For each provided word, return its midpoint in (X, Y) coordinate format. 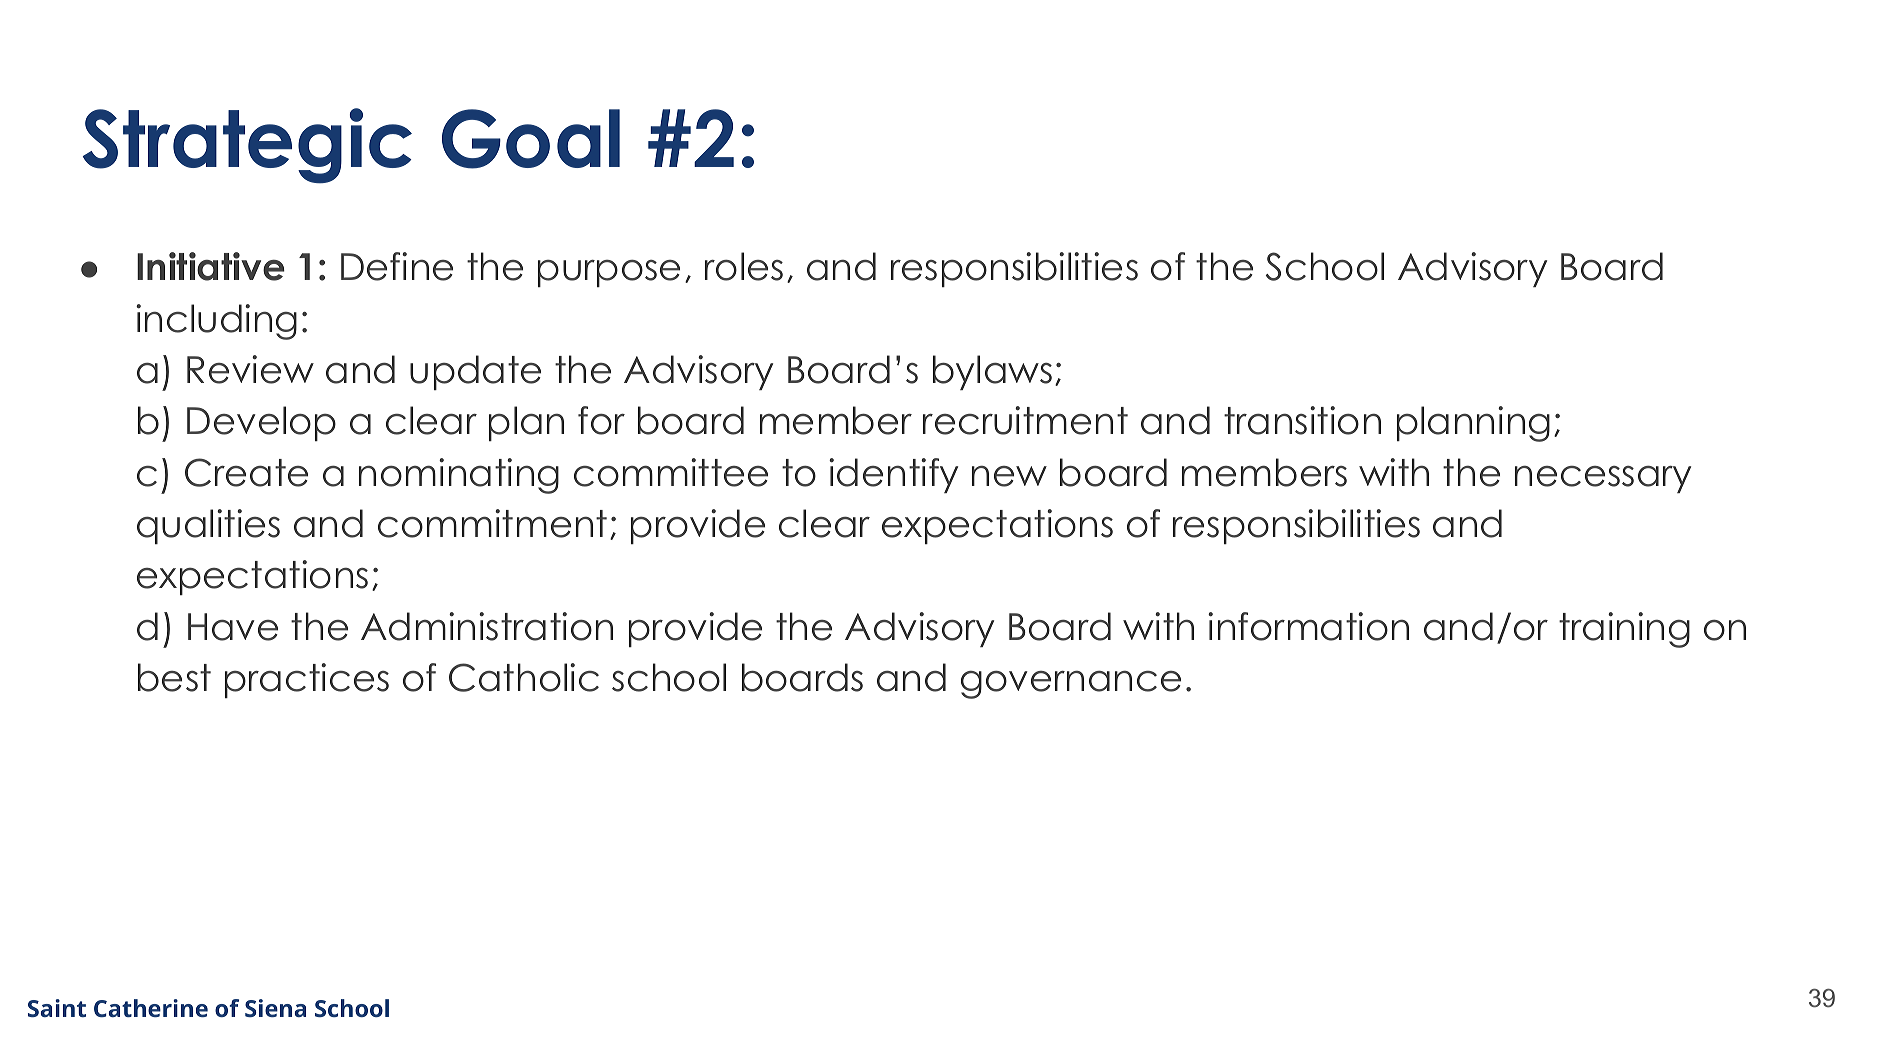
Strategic (247, 146)
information (1308, 626)
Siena (275, 1008)
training (1624, 630)
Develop (261, 423)
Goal (531, 139)
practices (307, 680)
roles (744, 266)
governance (1071, 685)
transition (1302, 420)
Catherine (151, 1008)
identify (893, 475)
